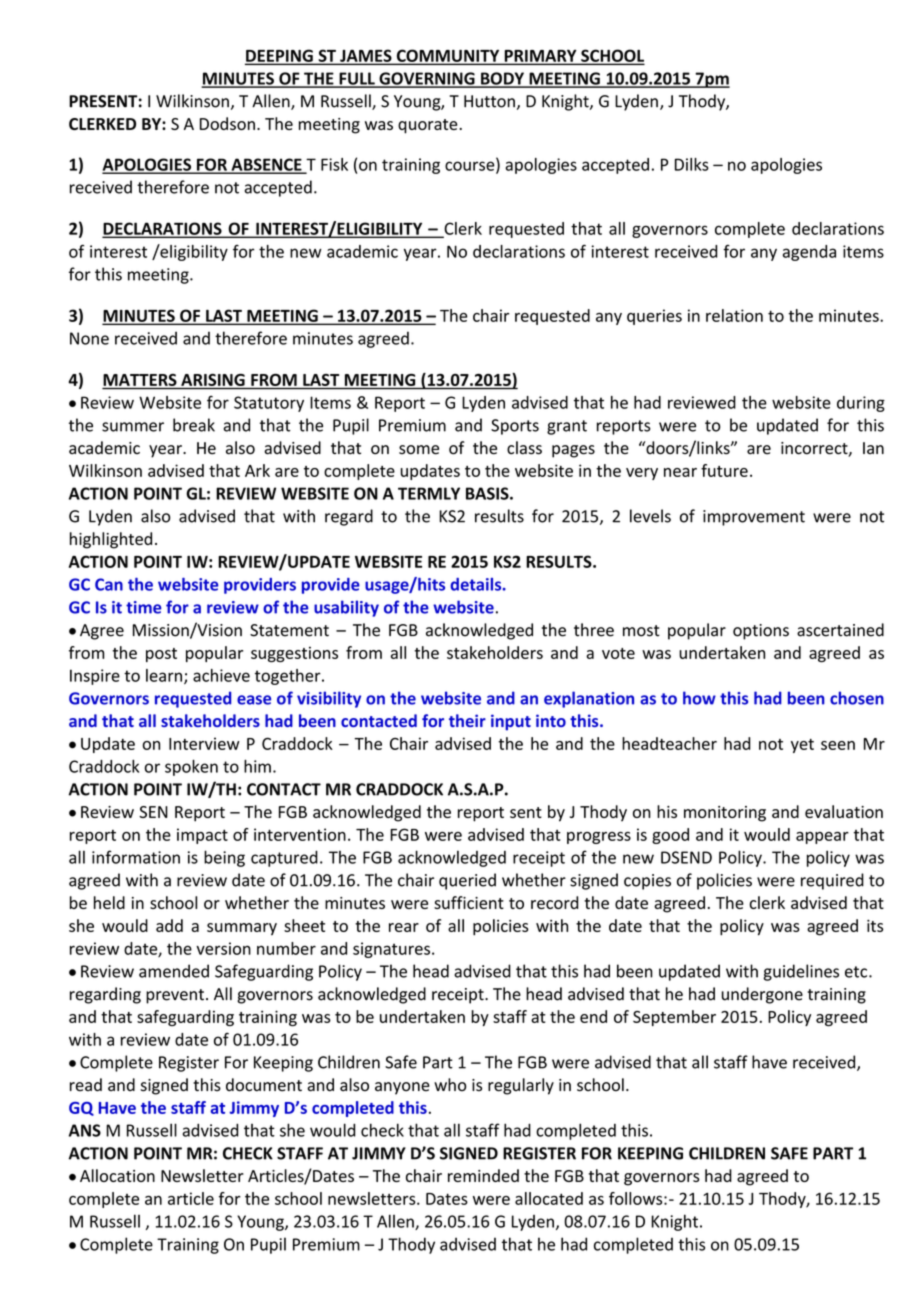 Image resolution: width=924 pixels, height=1307 pixels. Describe the element at coordinates (761, 632) in the document. I see `options` at that location.
